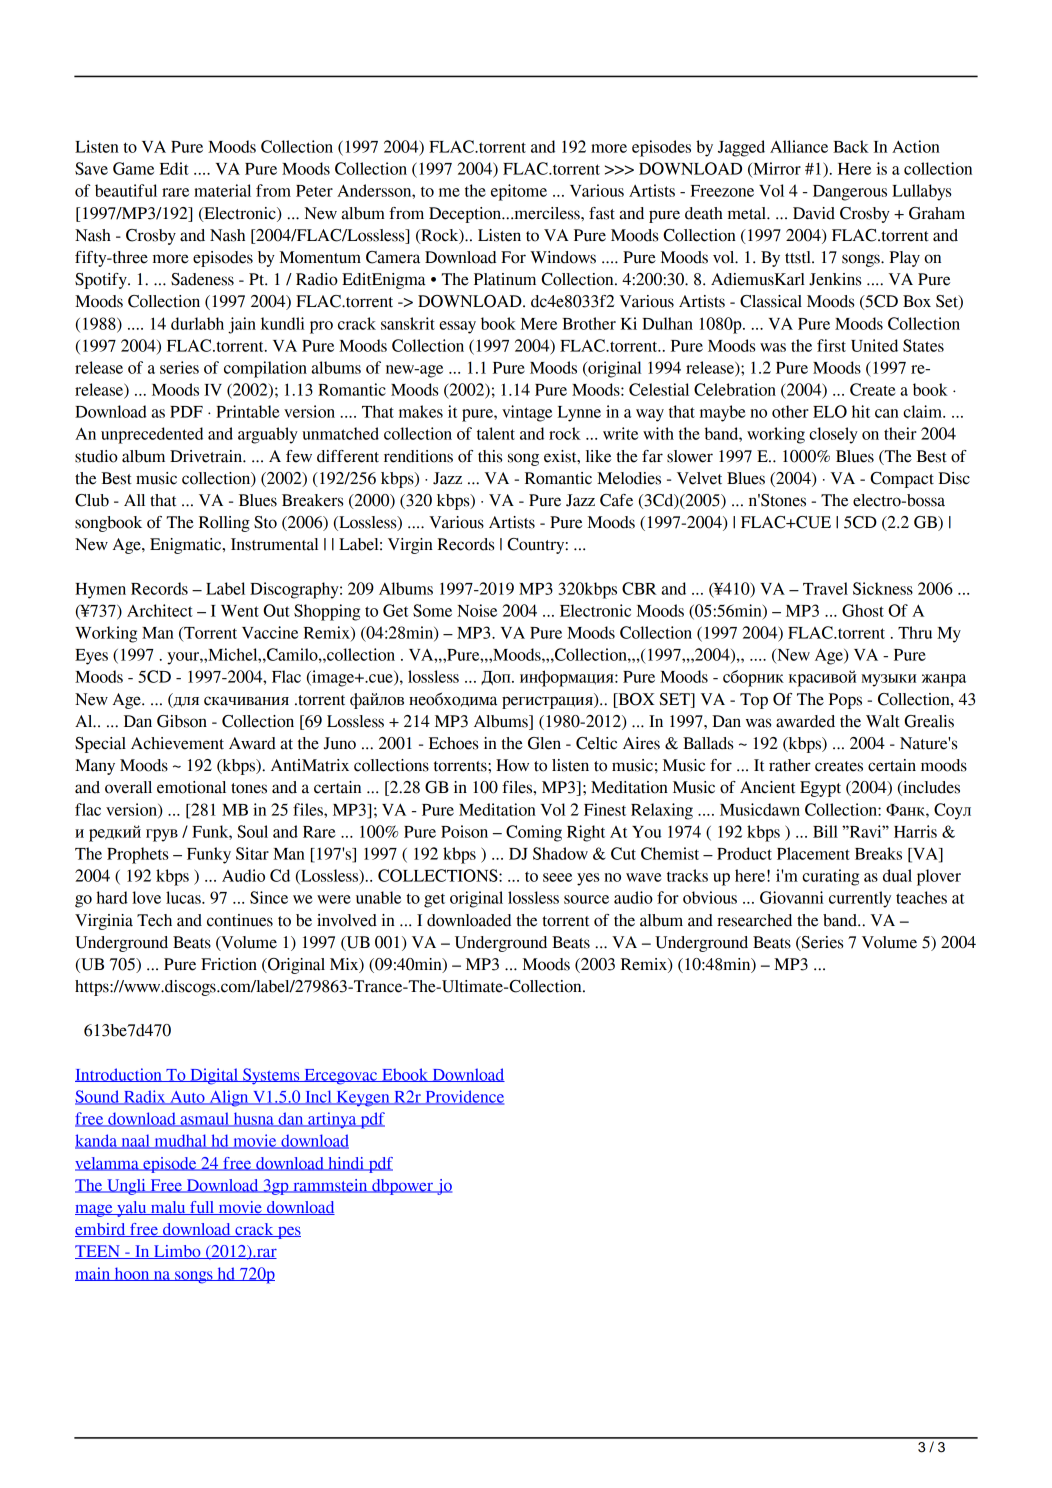  Describe the element at coordinates (463, 1097) in the screenshot. I see `Providence` at that location.
